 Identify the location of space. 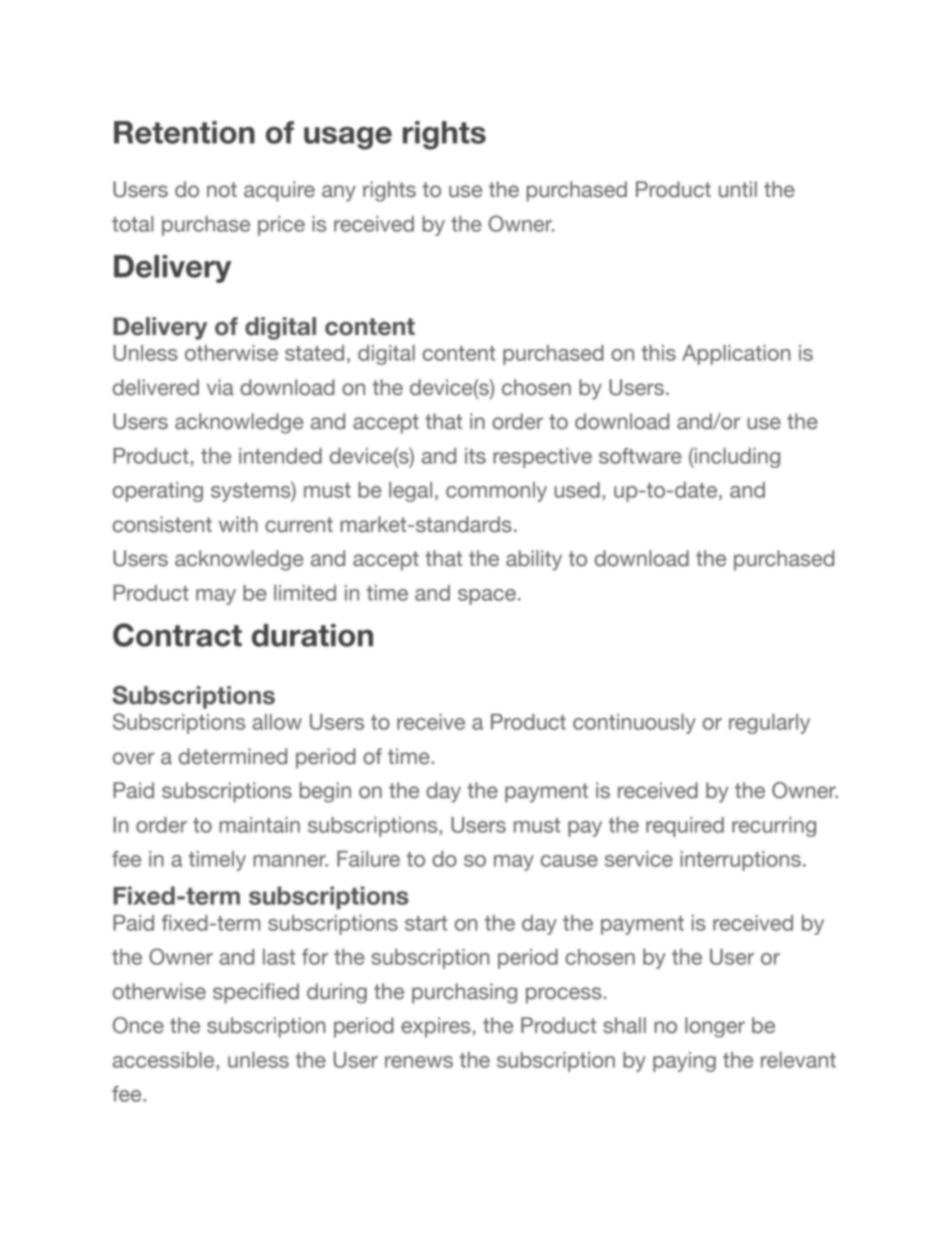
(487, 597).
